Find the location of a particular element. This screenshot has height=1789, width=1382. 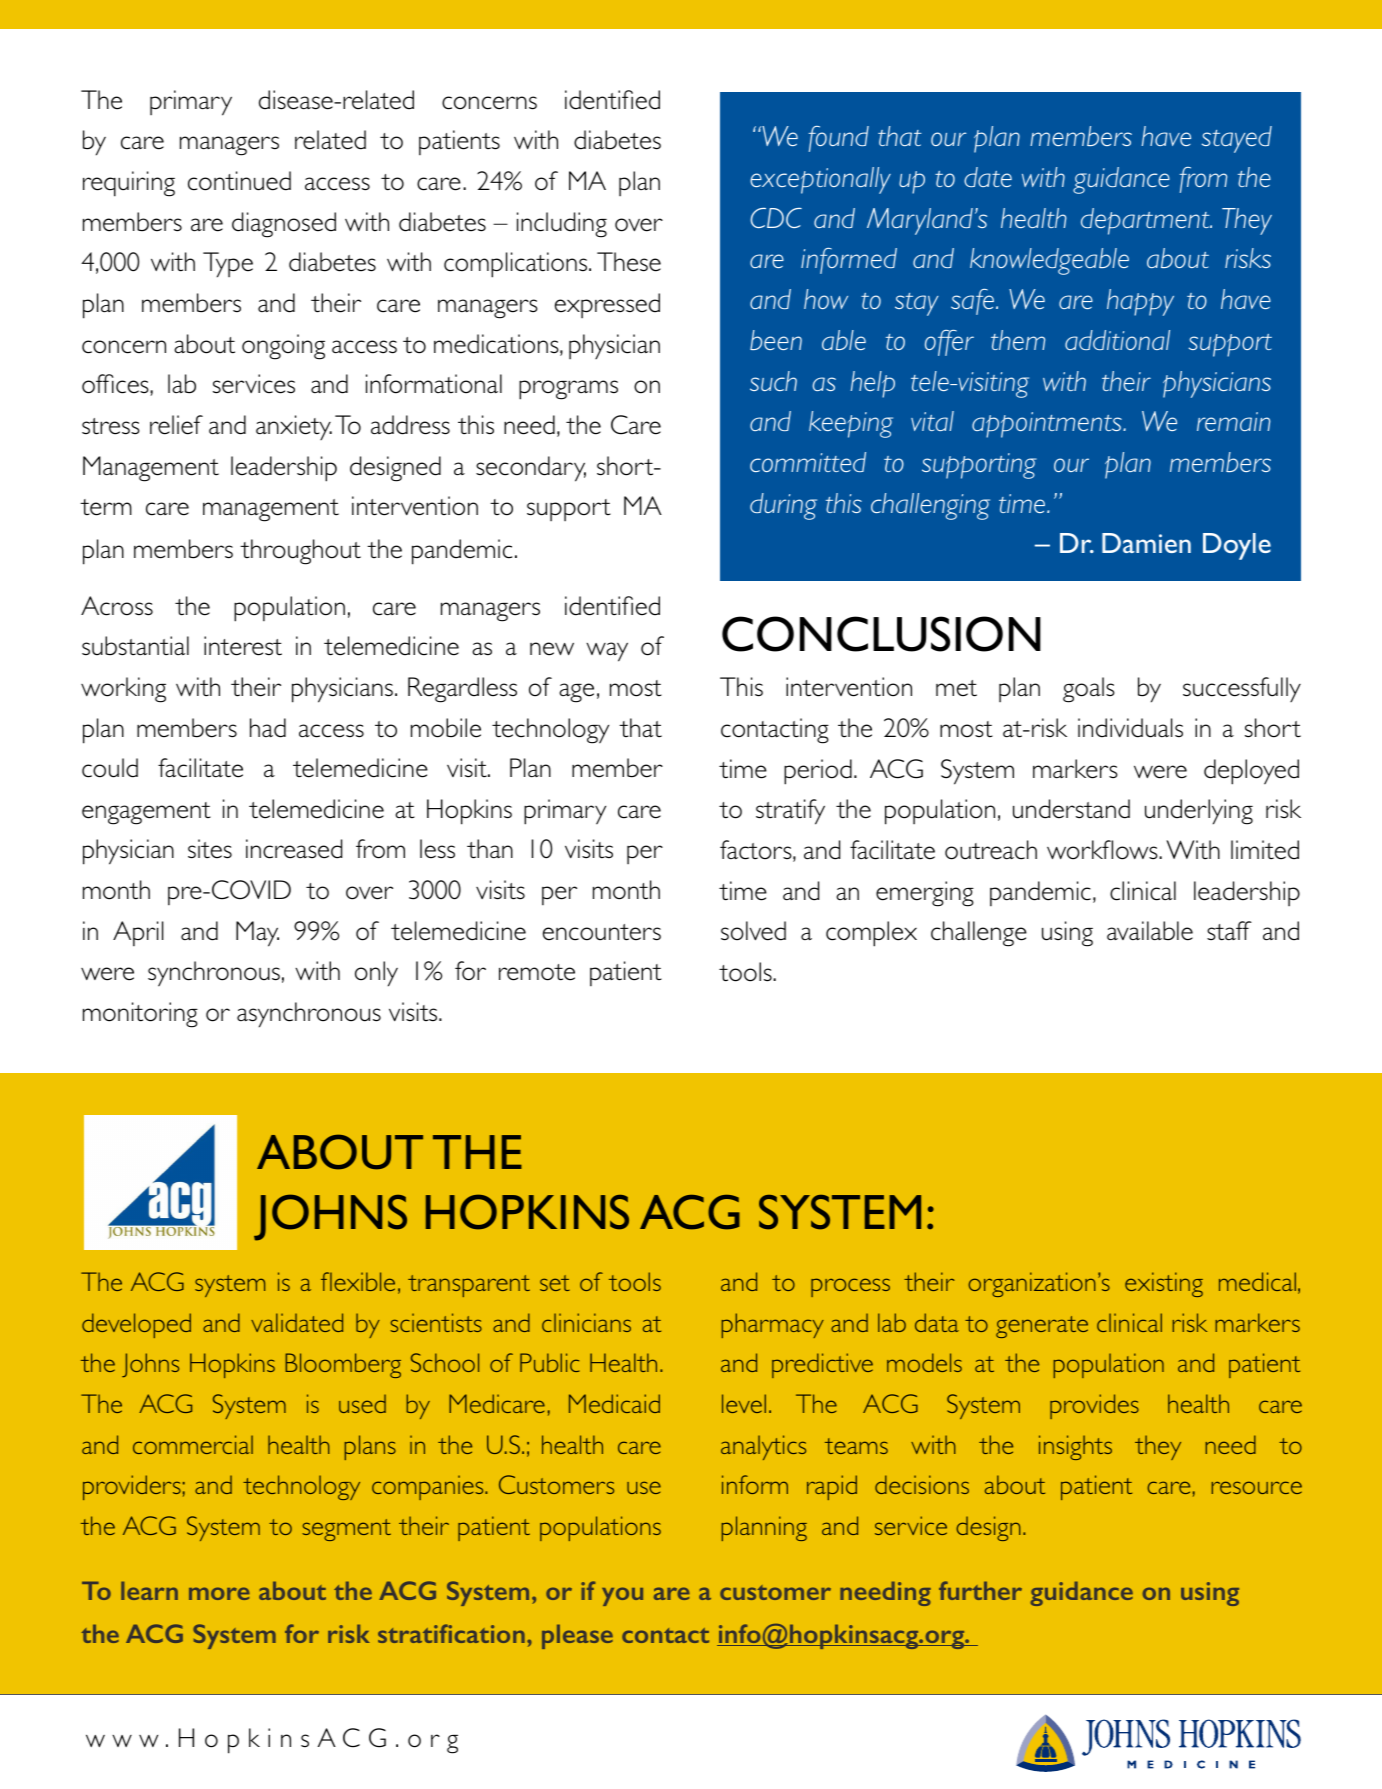

you is located at coordinates (622, 1596).
